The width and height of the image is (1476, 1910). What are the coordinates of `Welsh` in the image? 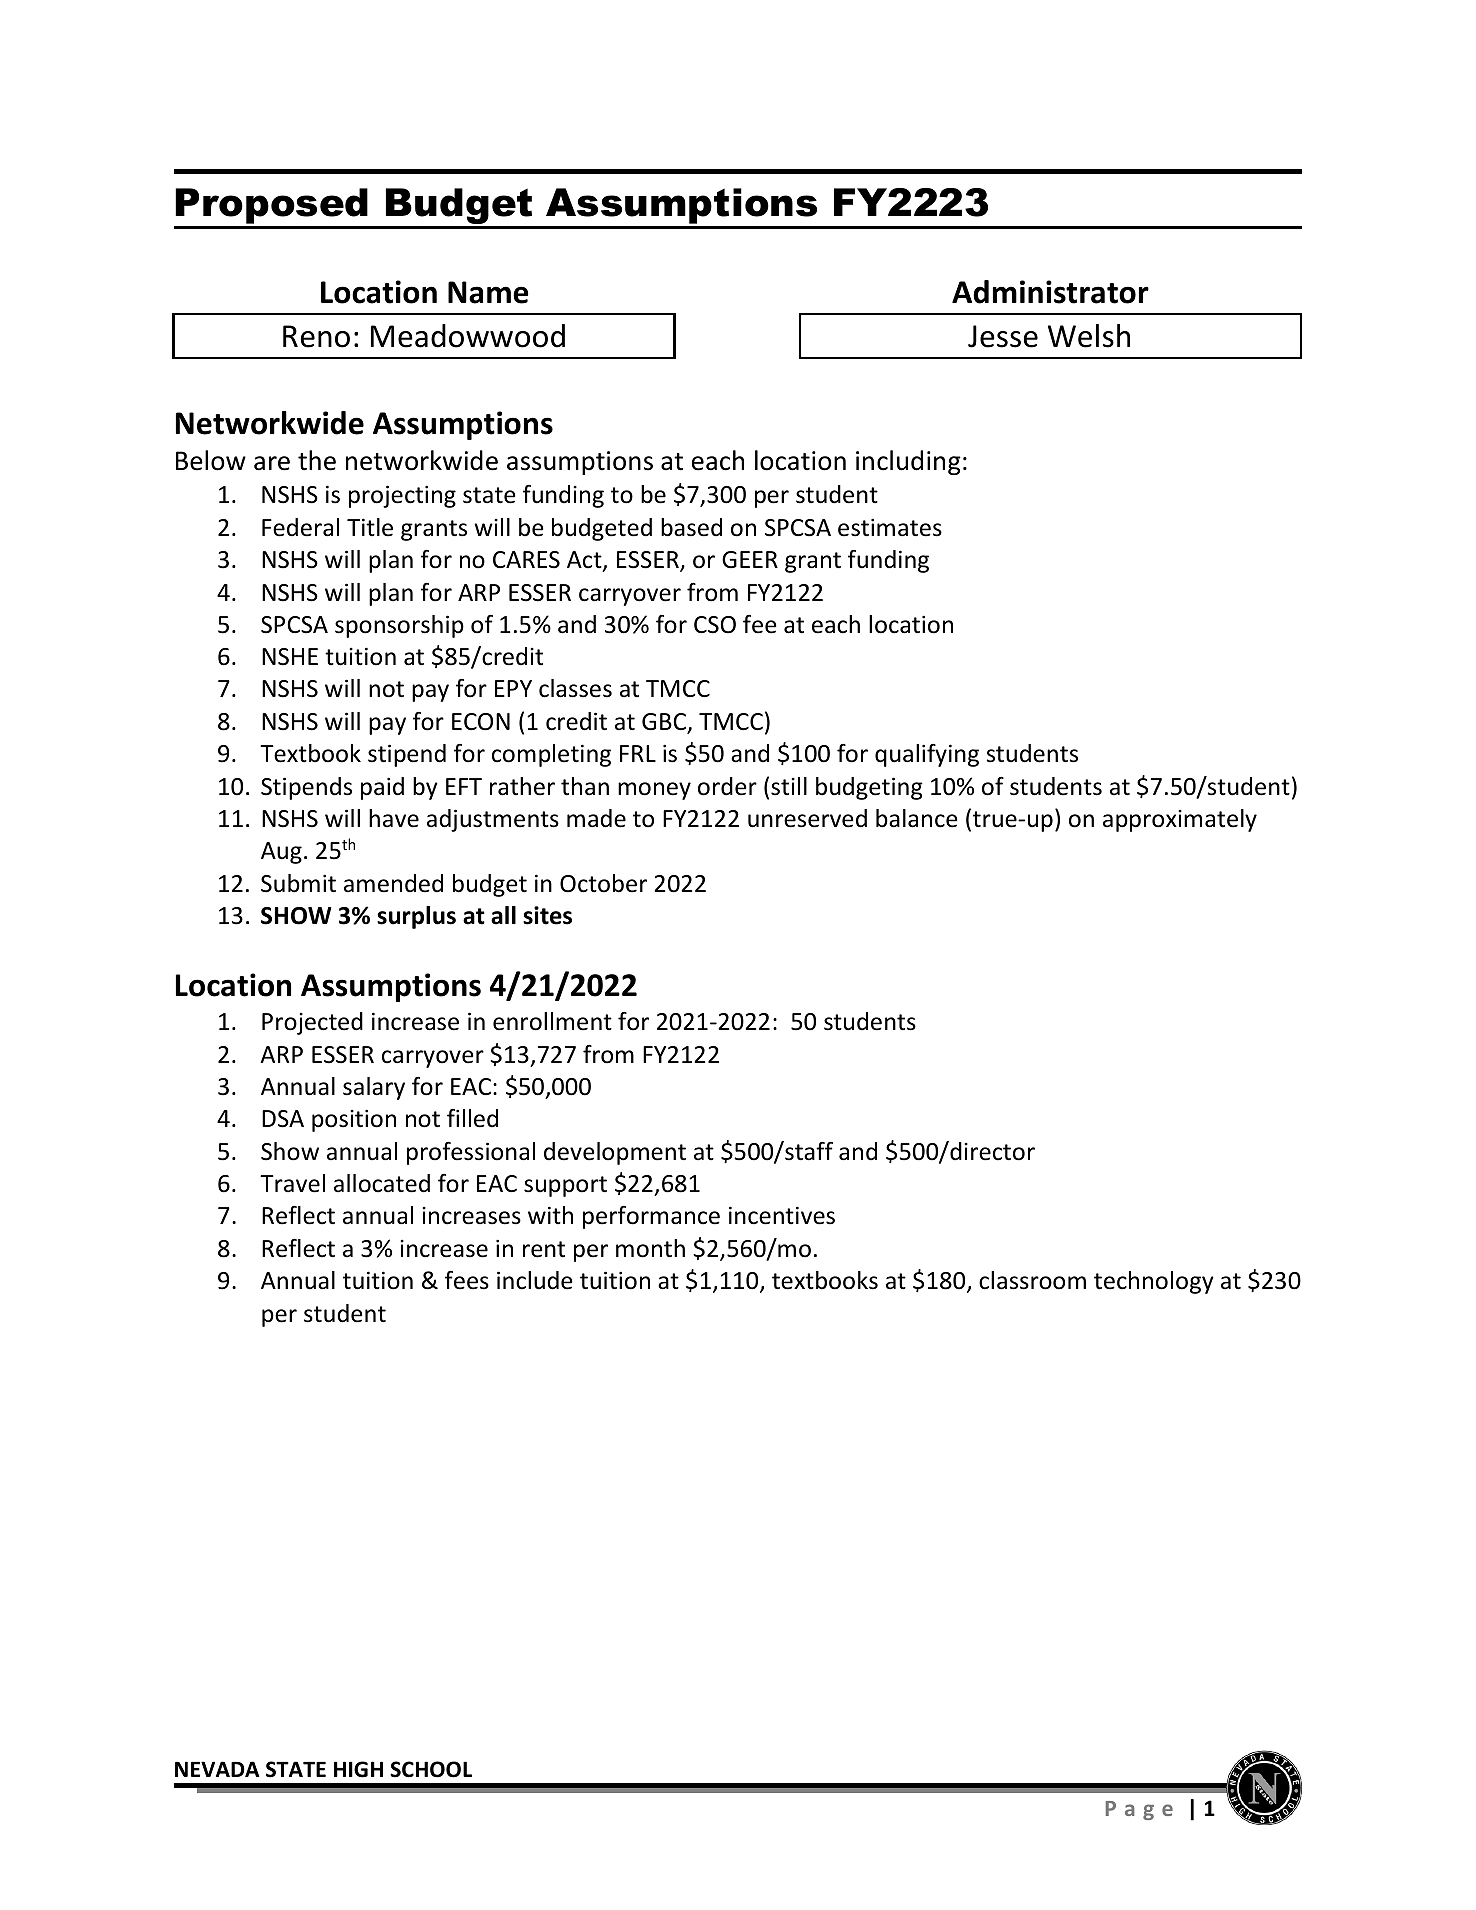 It's located at (1089, 336).
